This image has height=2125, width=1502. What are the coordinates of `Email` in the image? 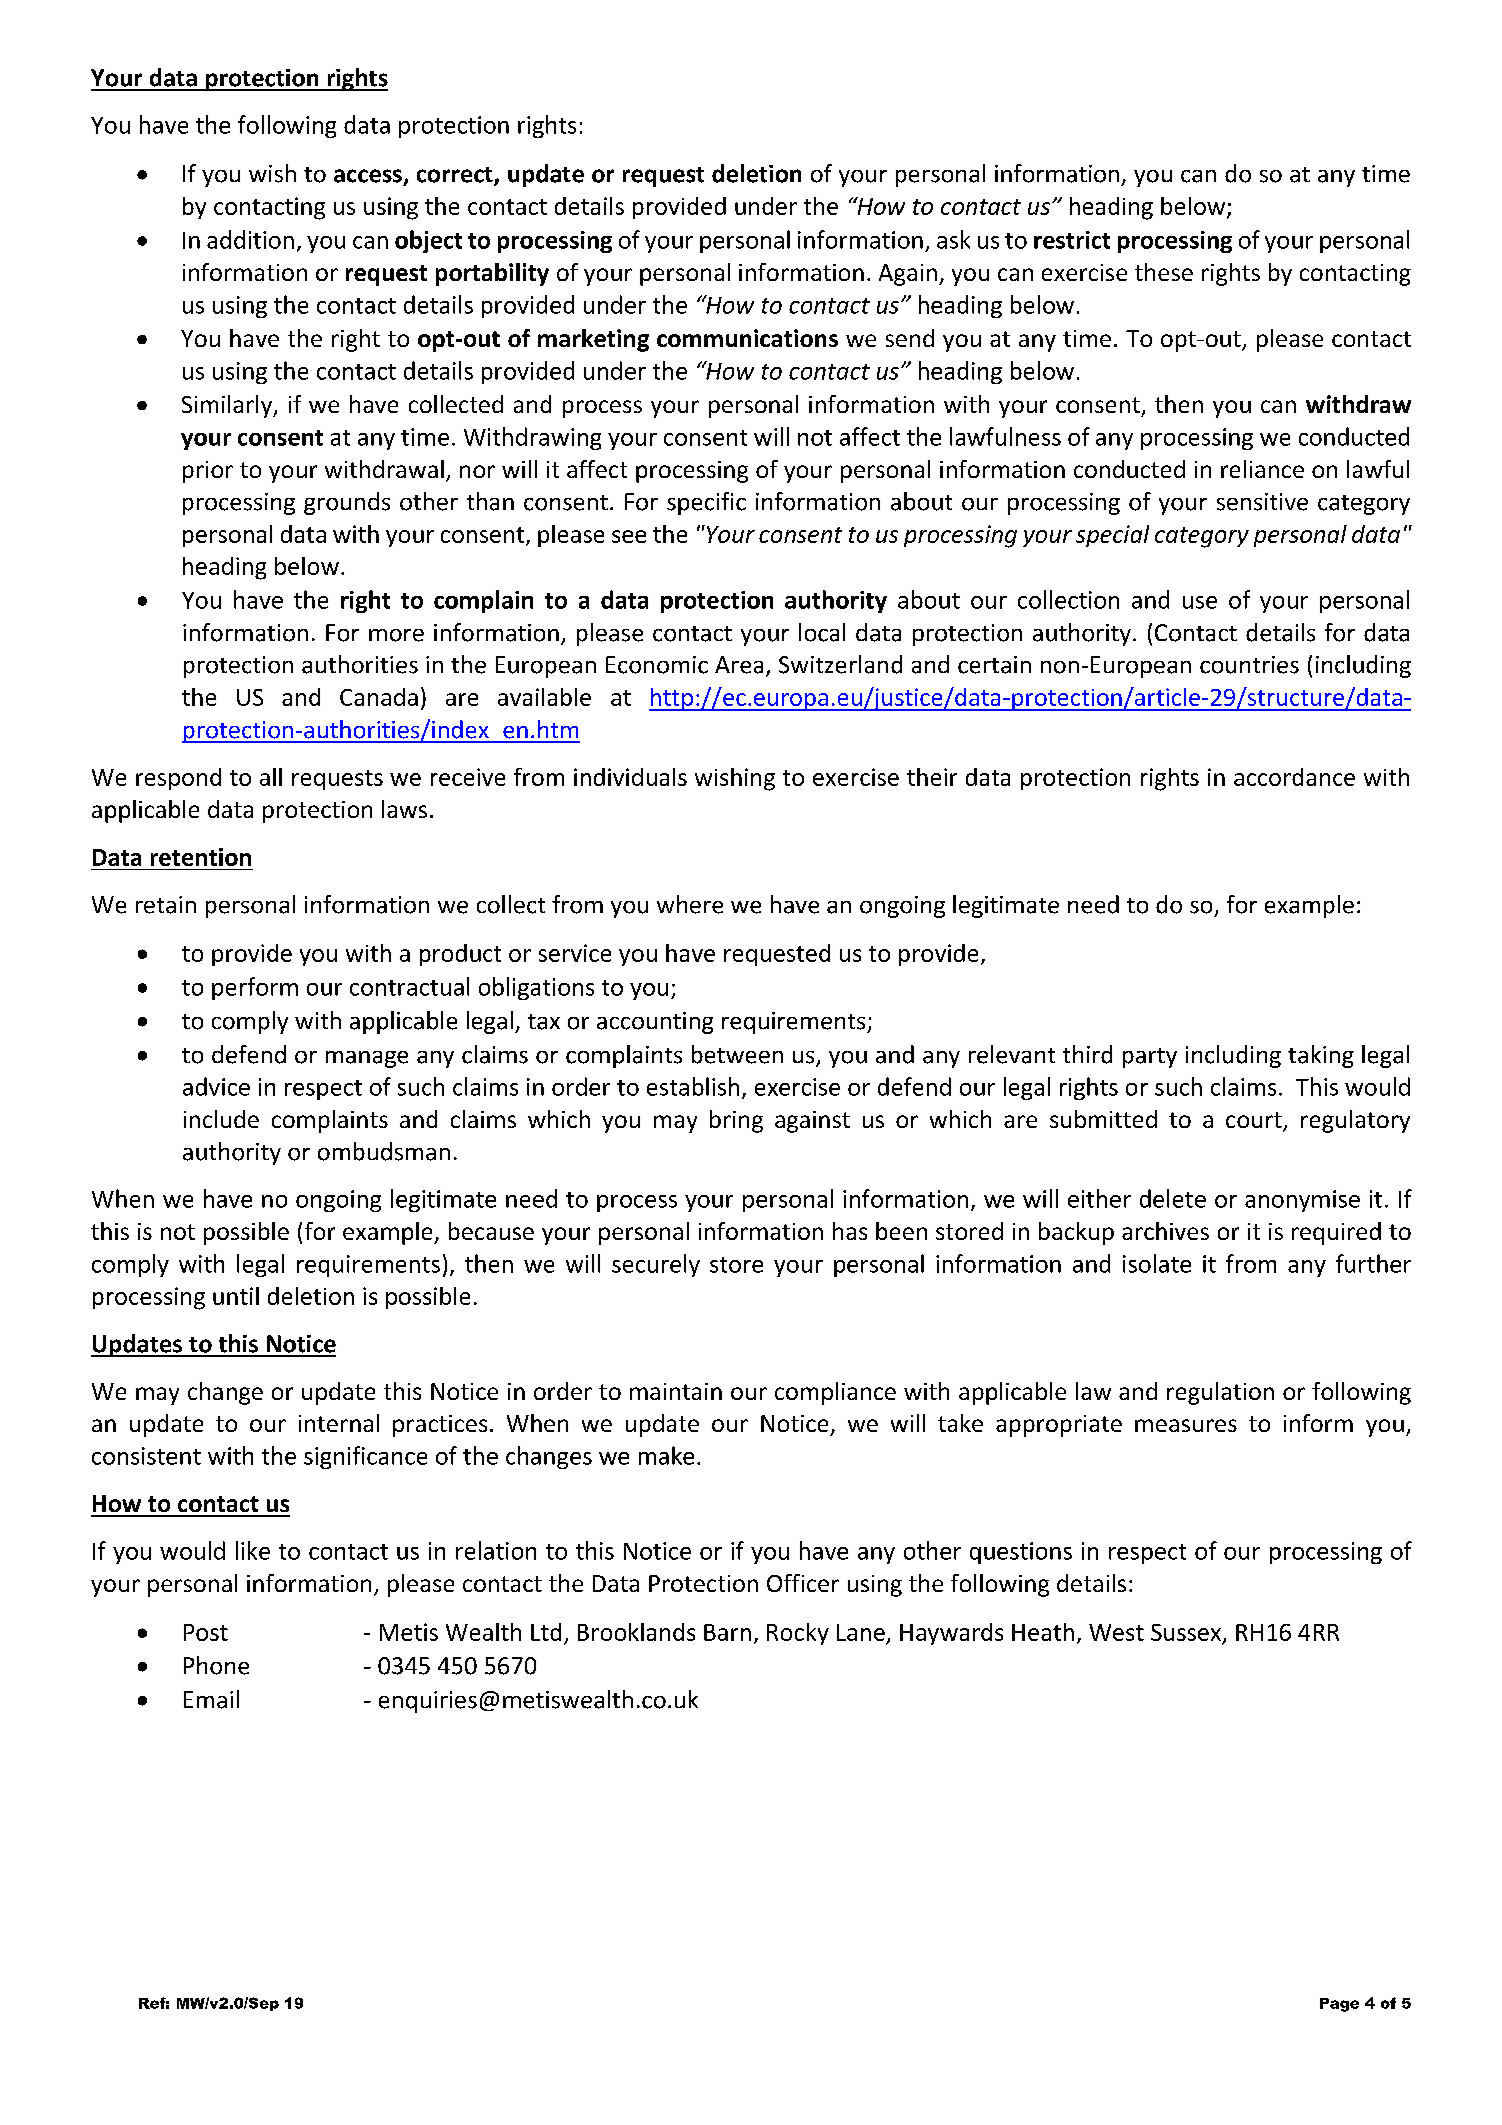 It's located at (211, 1699).
